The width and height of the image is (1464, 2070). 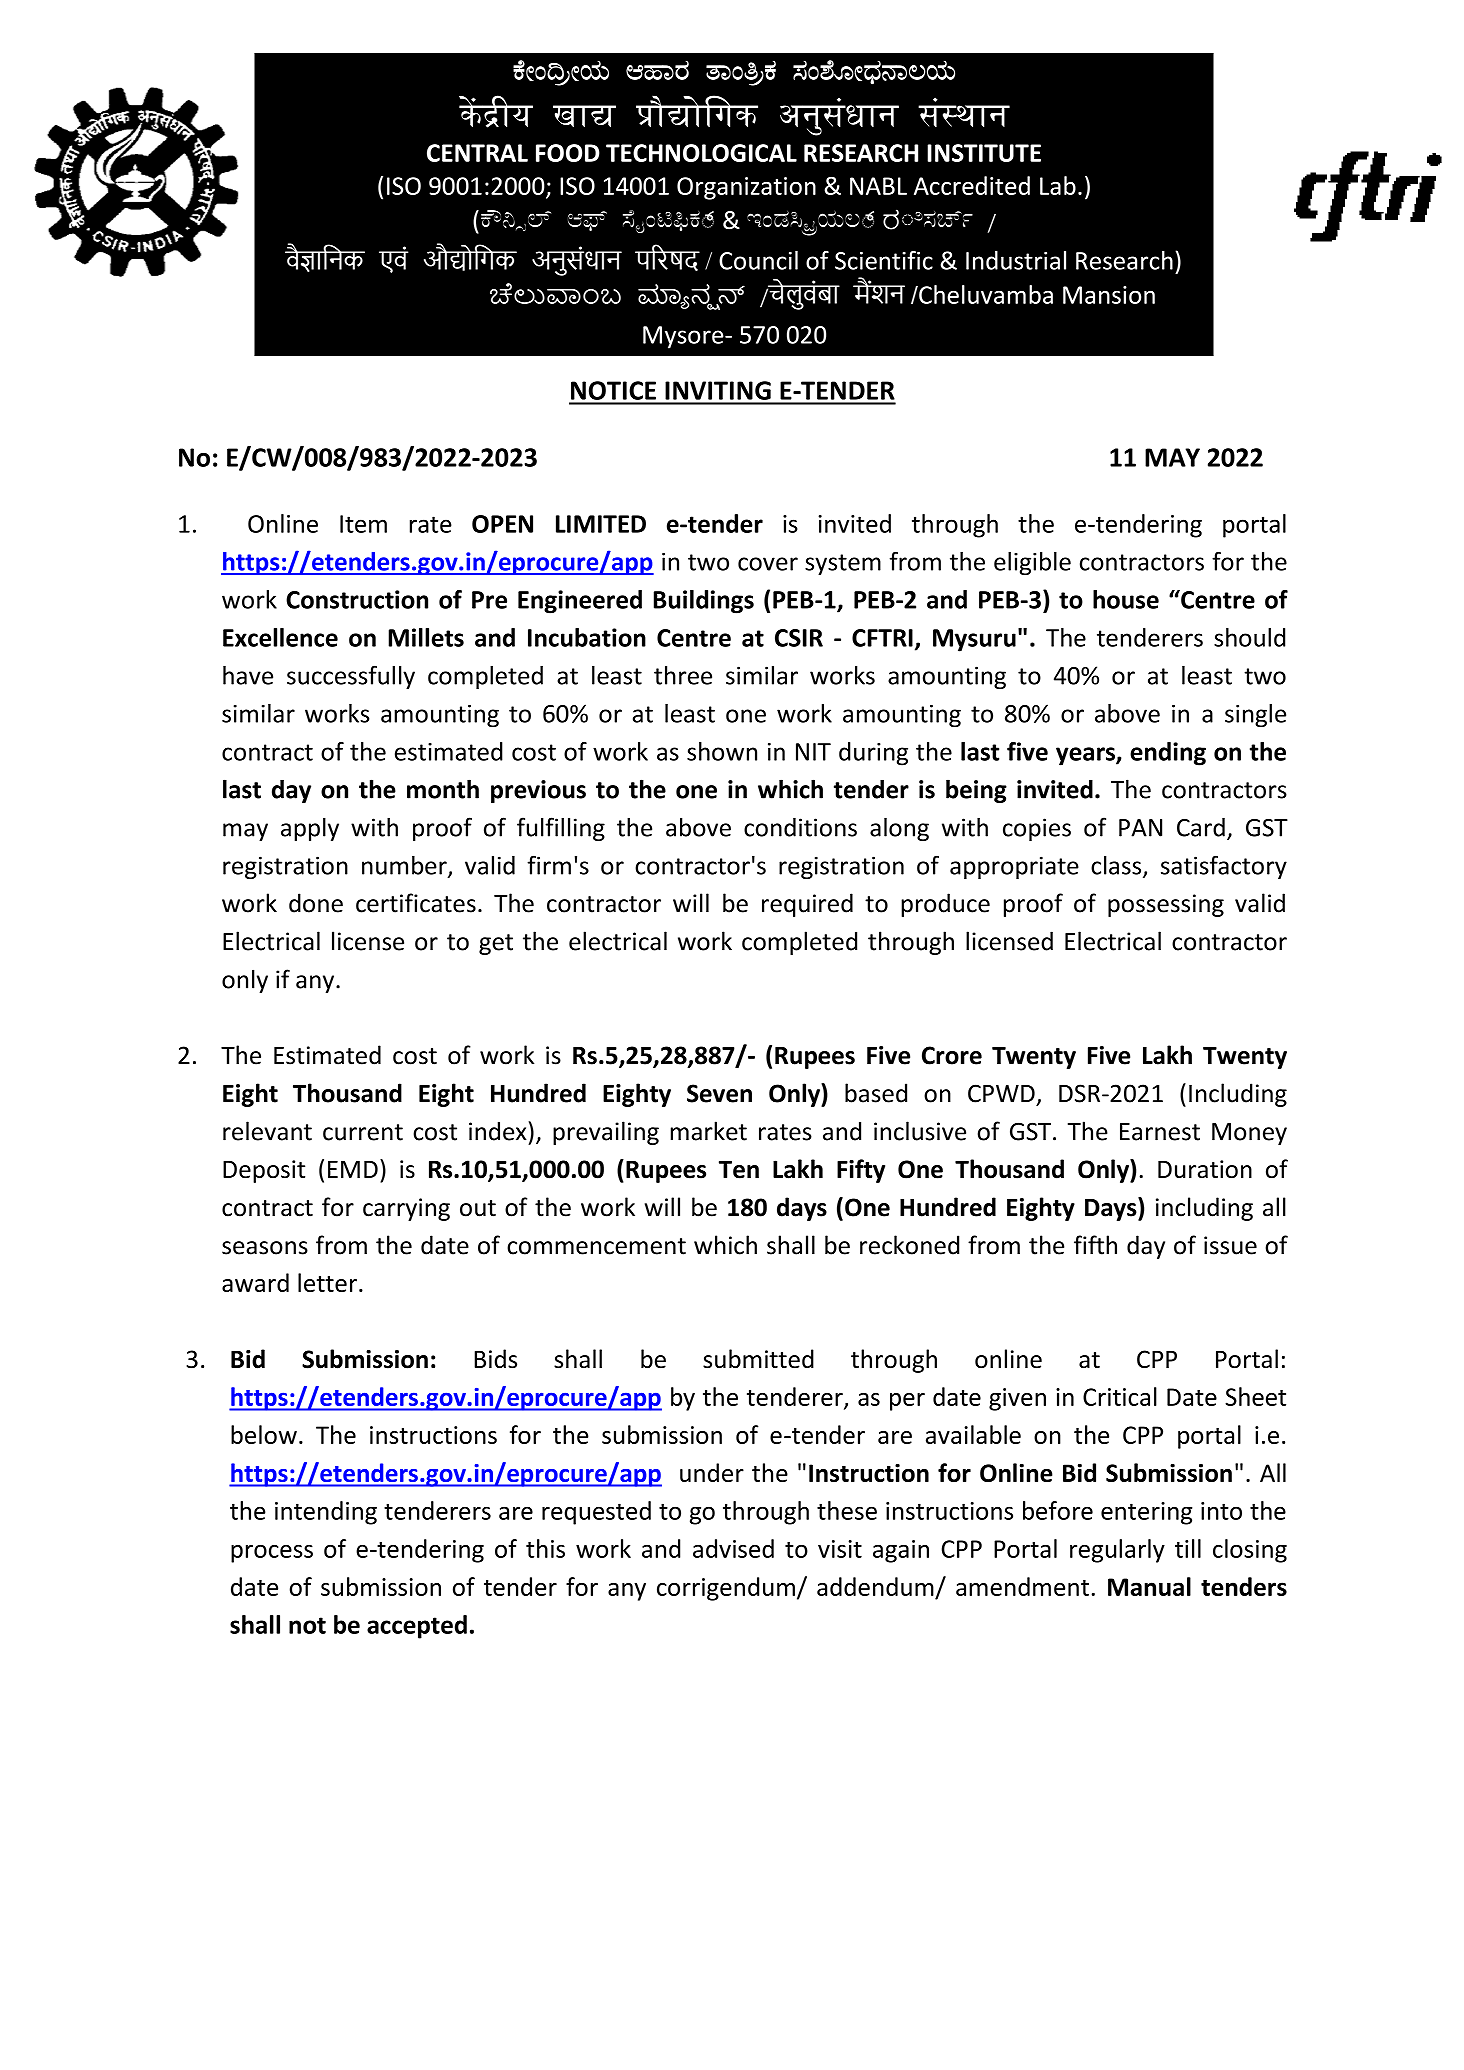 I want to click on class, so click(x=1117, y=866).
